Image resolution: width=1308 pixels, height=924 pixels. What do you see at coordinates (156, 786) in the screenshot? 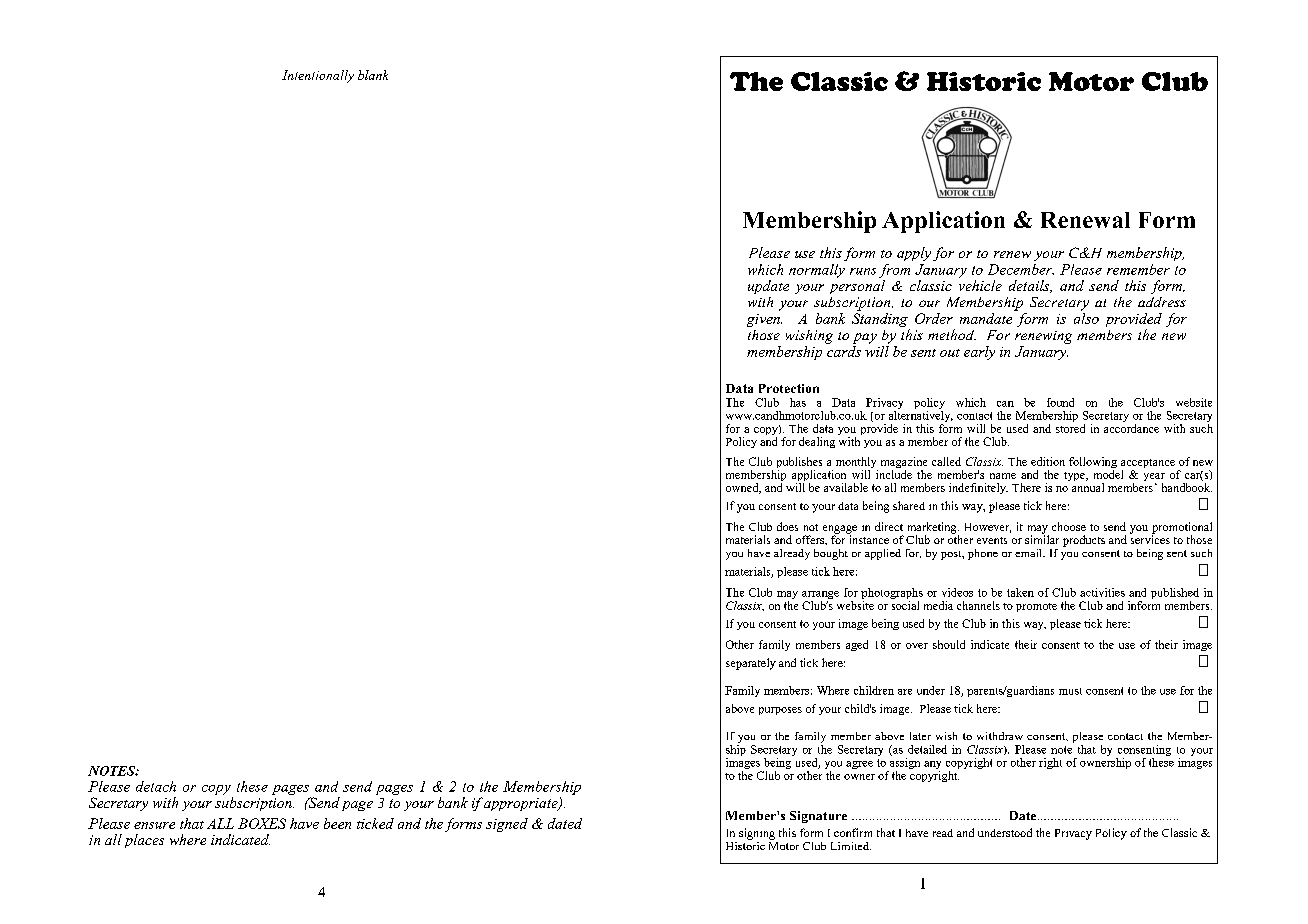
I see `detach` at bounding box center [156, 786].
